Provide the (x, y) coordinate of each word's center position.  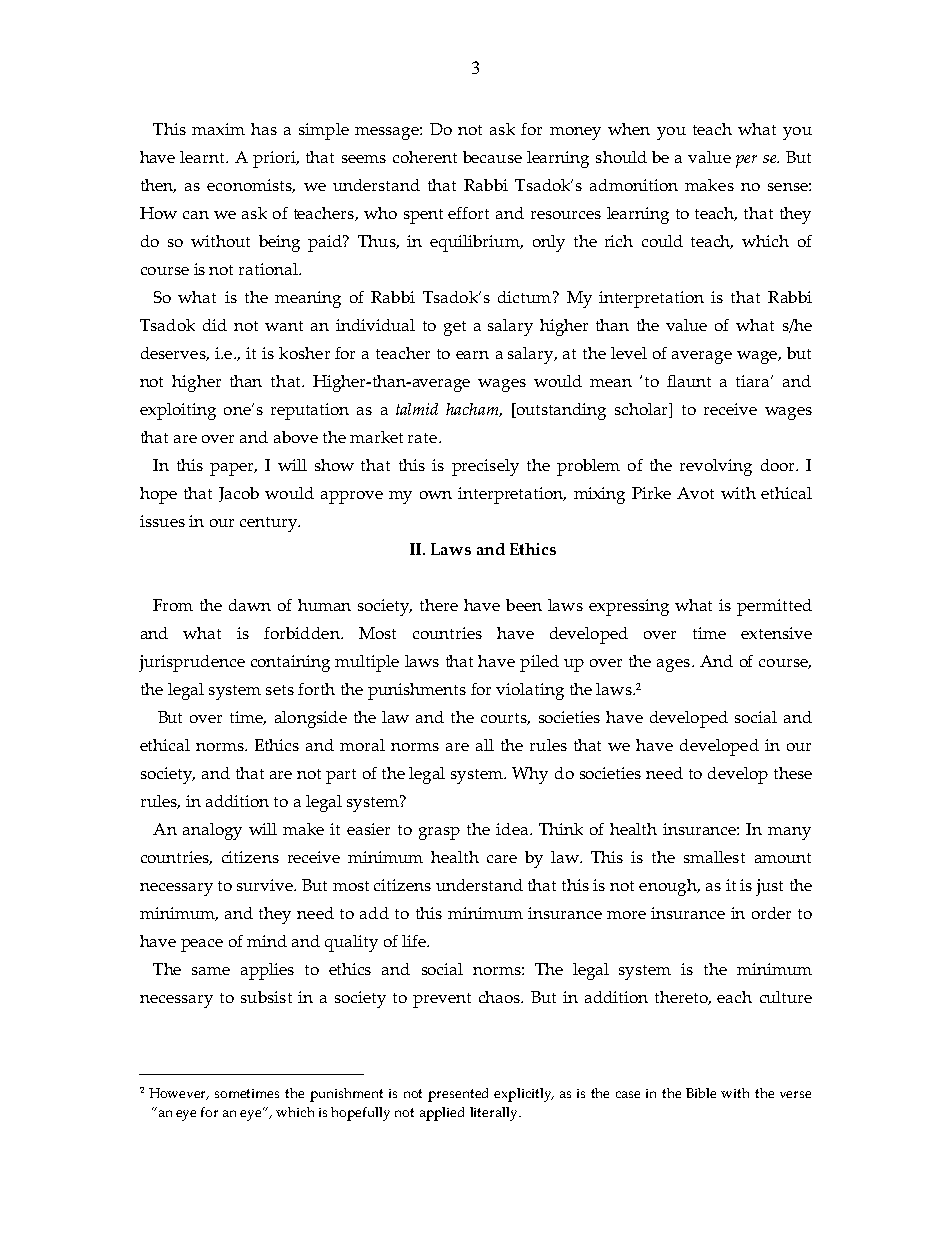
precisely (485, 467)
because (492, 157)
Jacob (239, 494)
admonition (634, 185)
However (179, 1094)
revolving (716, 467)
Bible (701, 1093)
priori (275, 159)
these (793, 773)
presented (458, 1095)
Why (530, 775)
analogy (212, 831)
